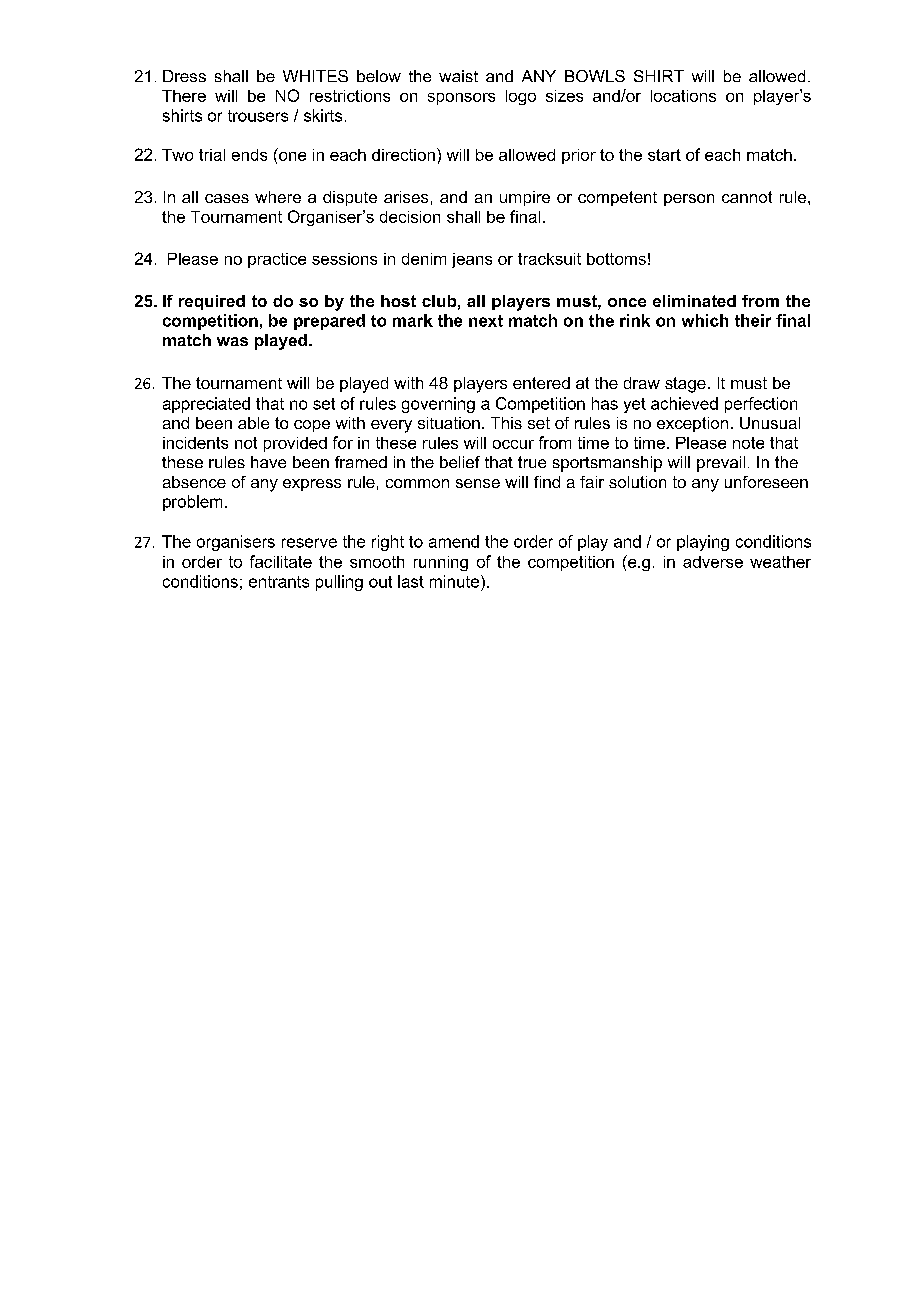 This image has height=1308, width=924. Describe the element at coordinates (683, 96) in the image. I see `locations` at that location.
